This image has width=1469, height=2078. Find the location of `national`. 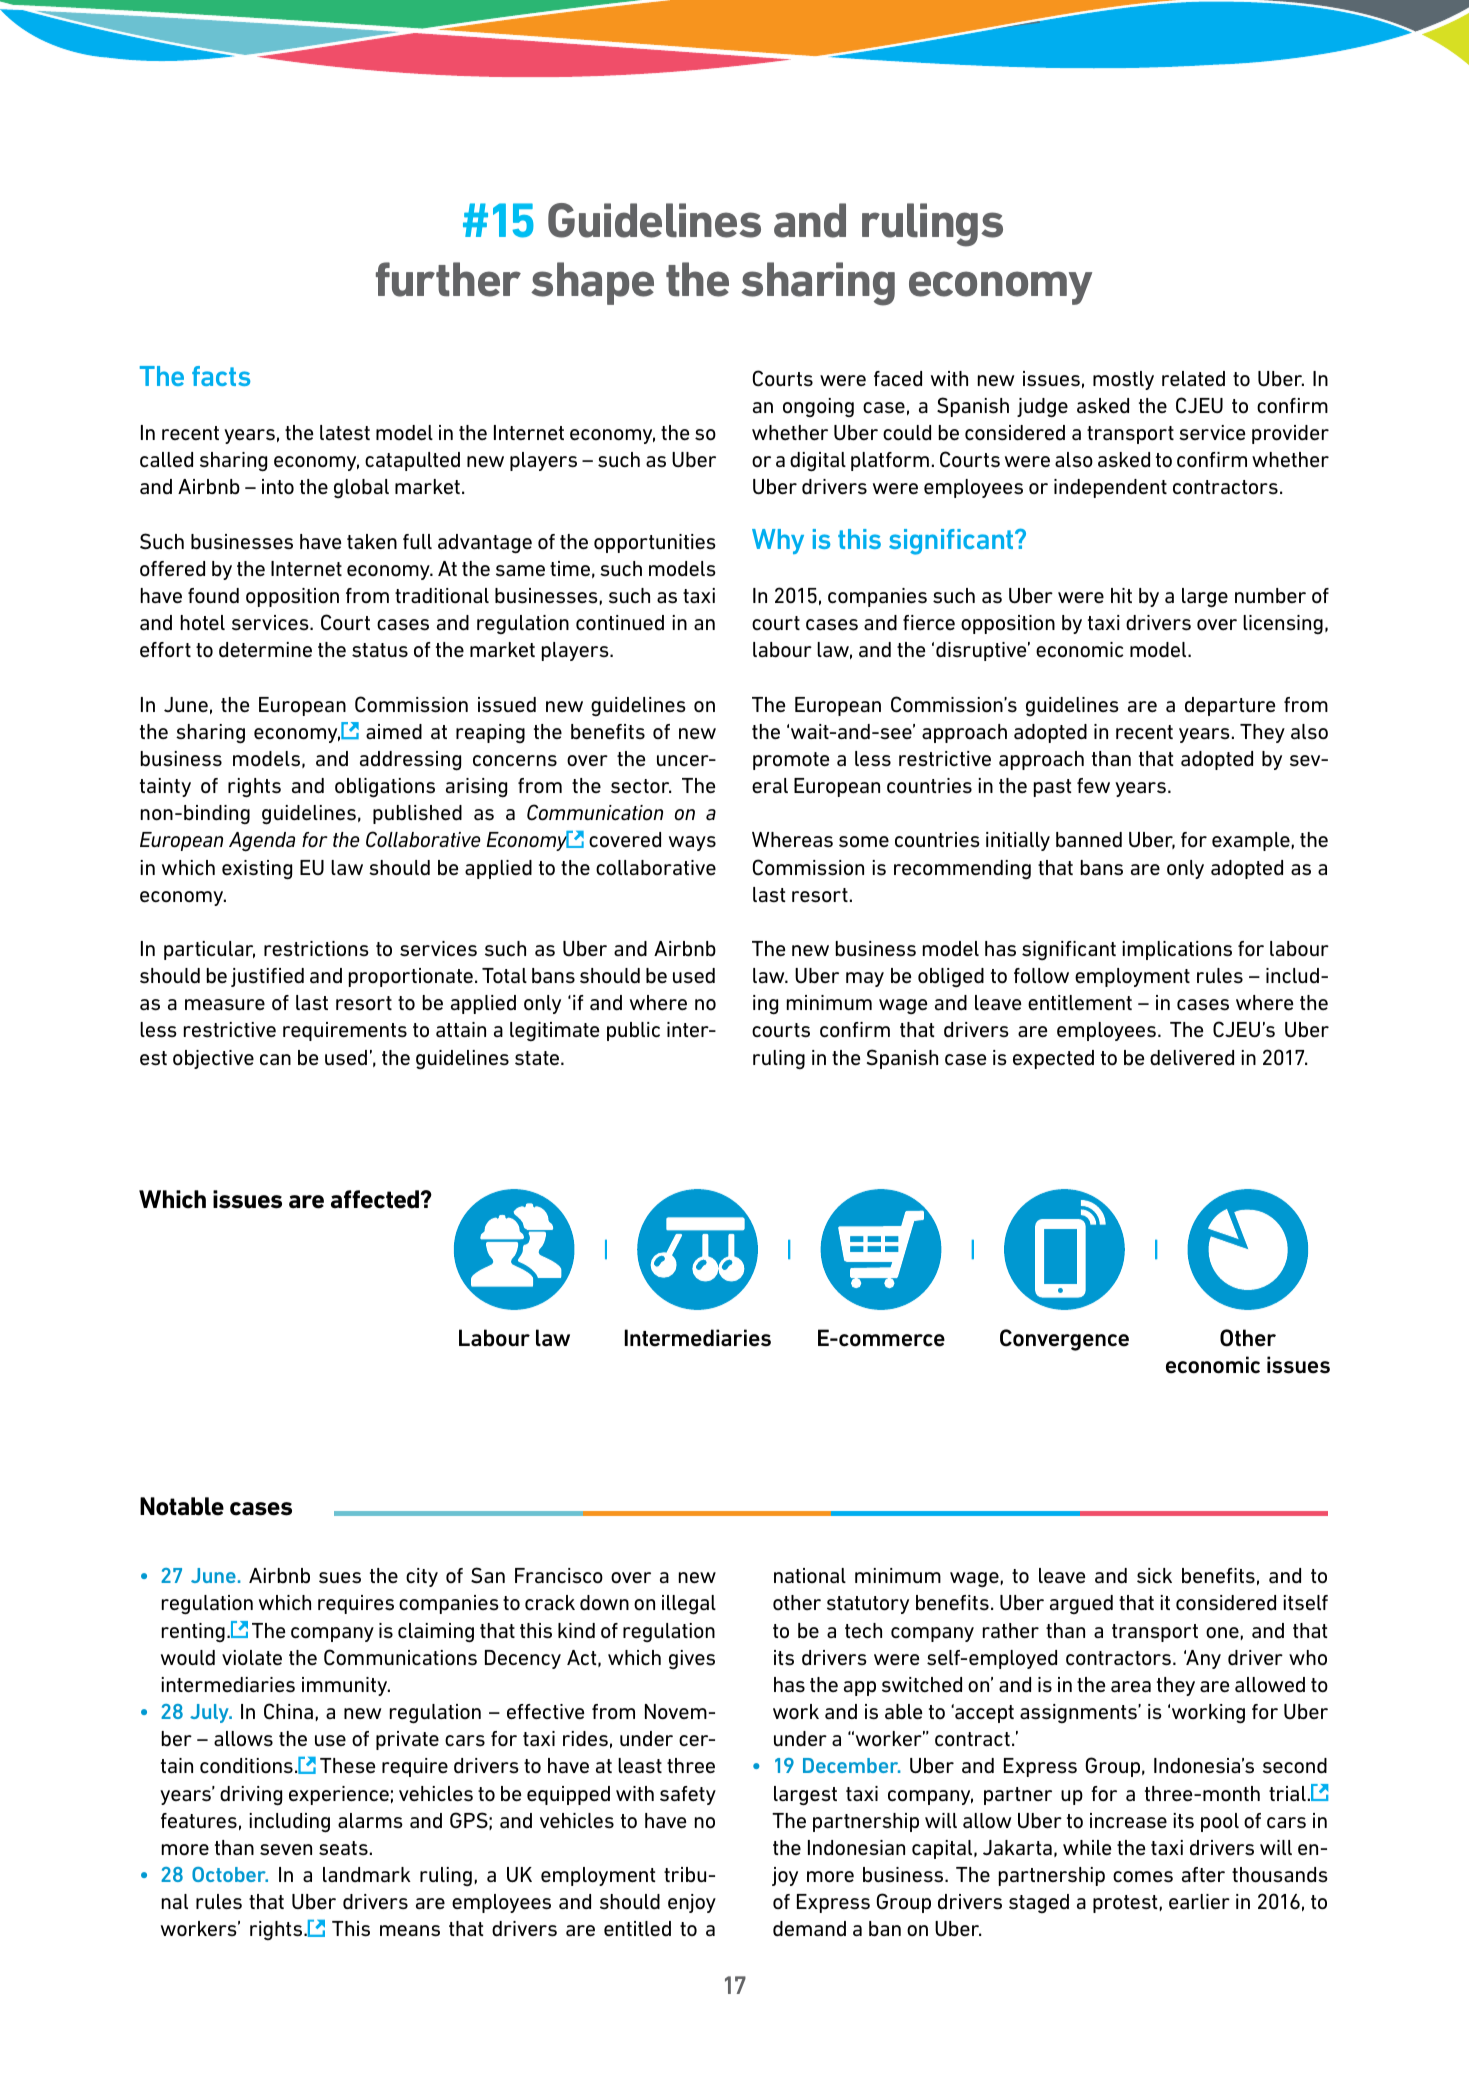

national is located at coordinates (810, 1576).
